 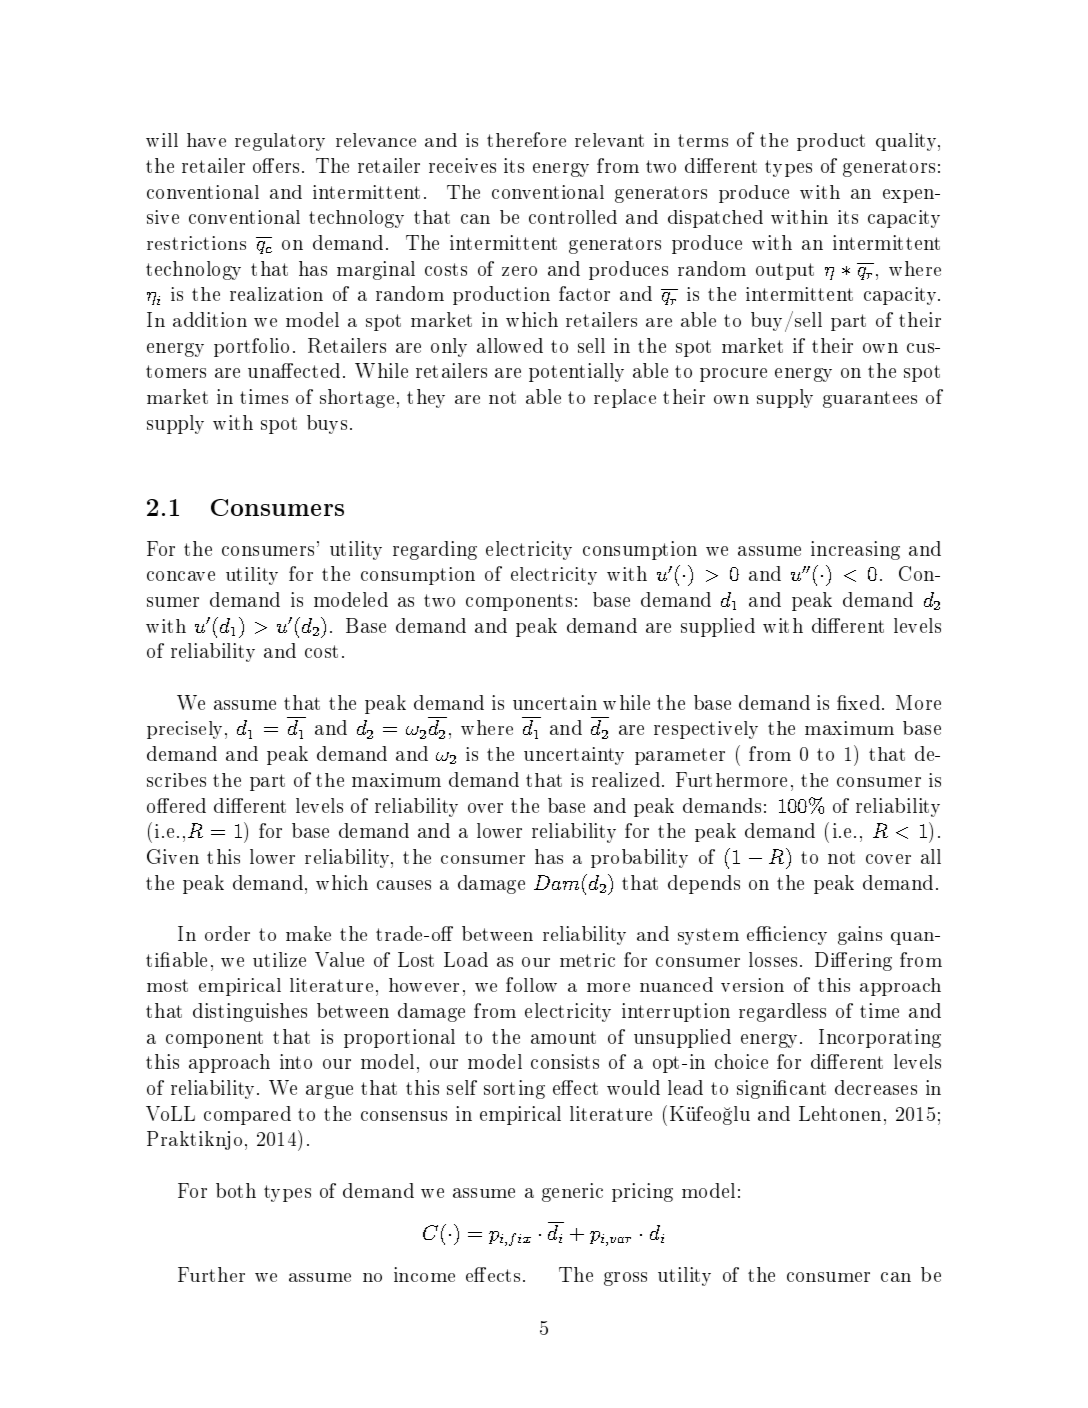 What do you see at coordinates (626, 779) in the screenshot?
I see `realized` at bounding box center [626, 779].
